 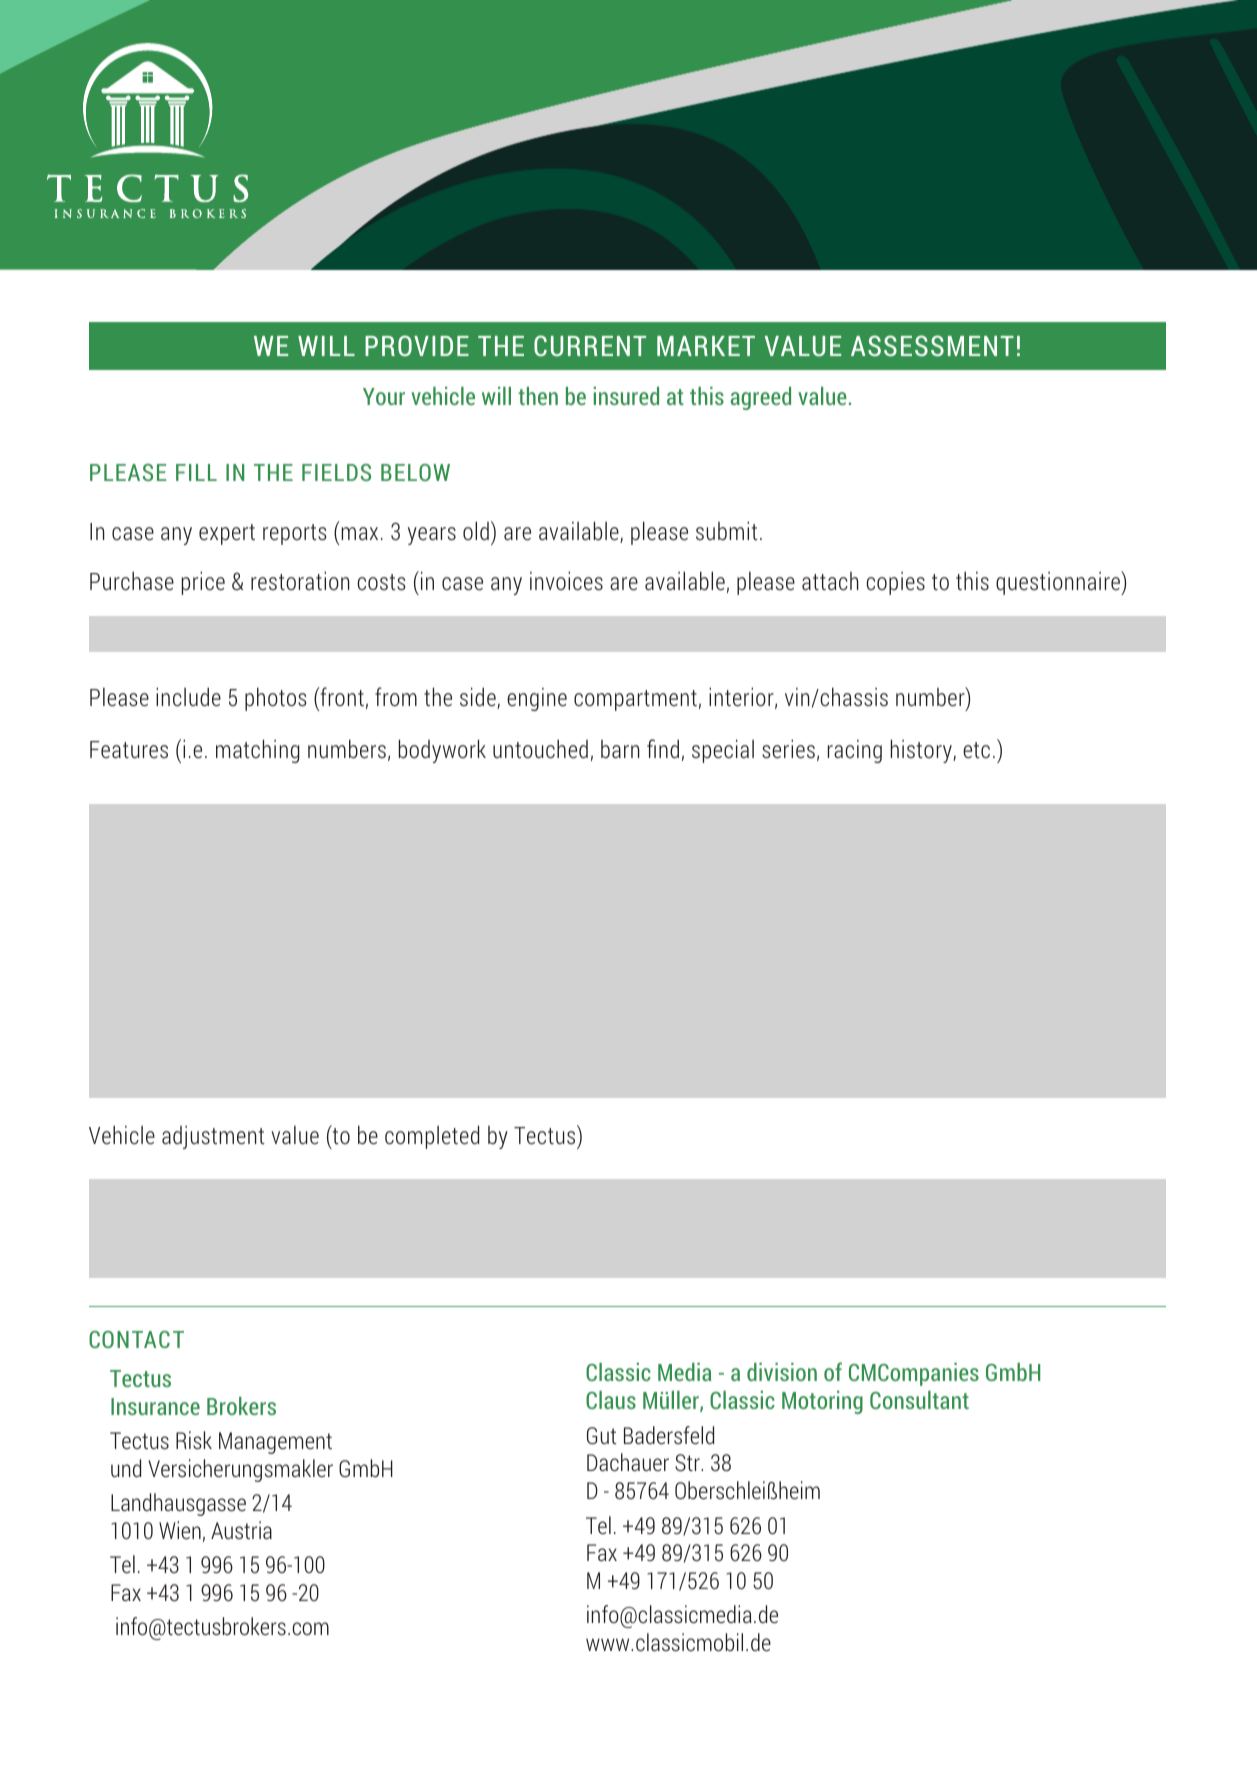 What do you see at coordinates (782, 1372) in the screenshot?
I see `division` at bounding box center [782, 1372].
